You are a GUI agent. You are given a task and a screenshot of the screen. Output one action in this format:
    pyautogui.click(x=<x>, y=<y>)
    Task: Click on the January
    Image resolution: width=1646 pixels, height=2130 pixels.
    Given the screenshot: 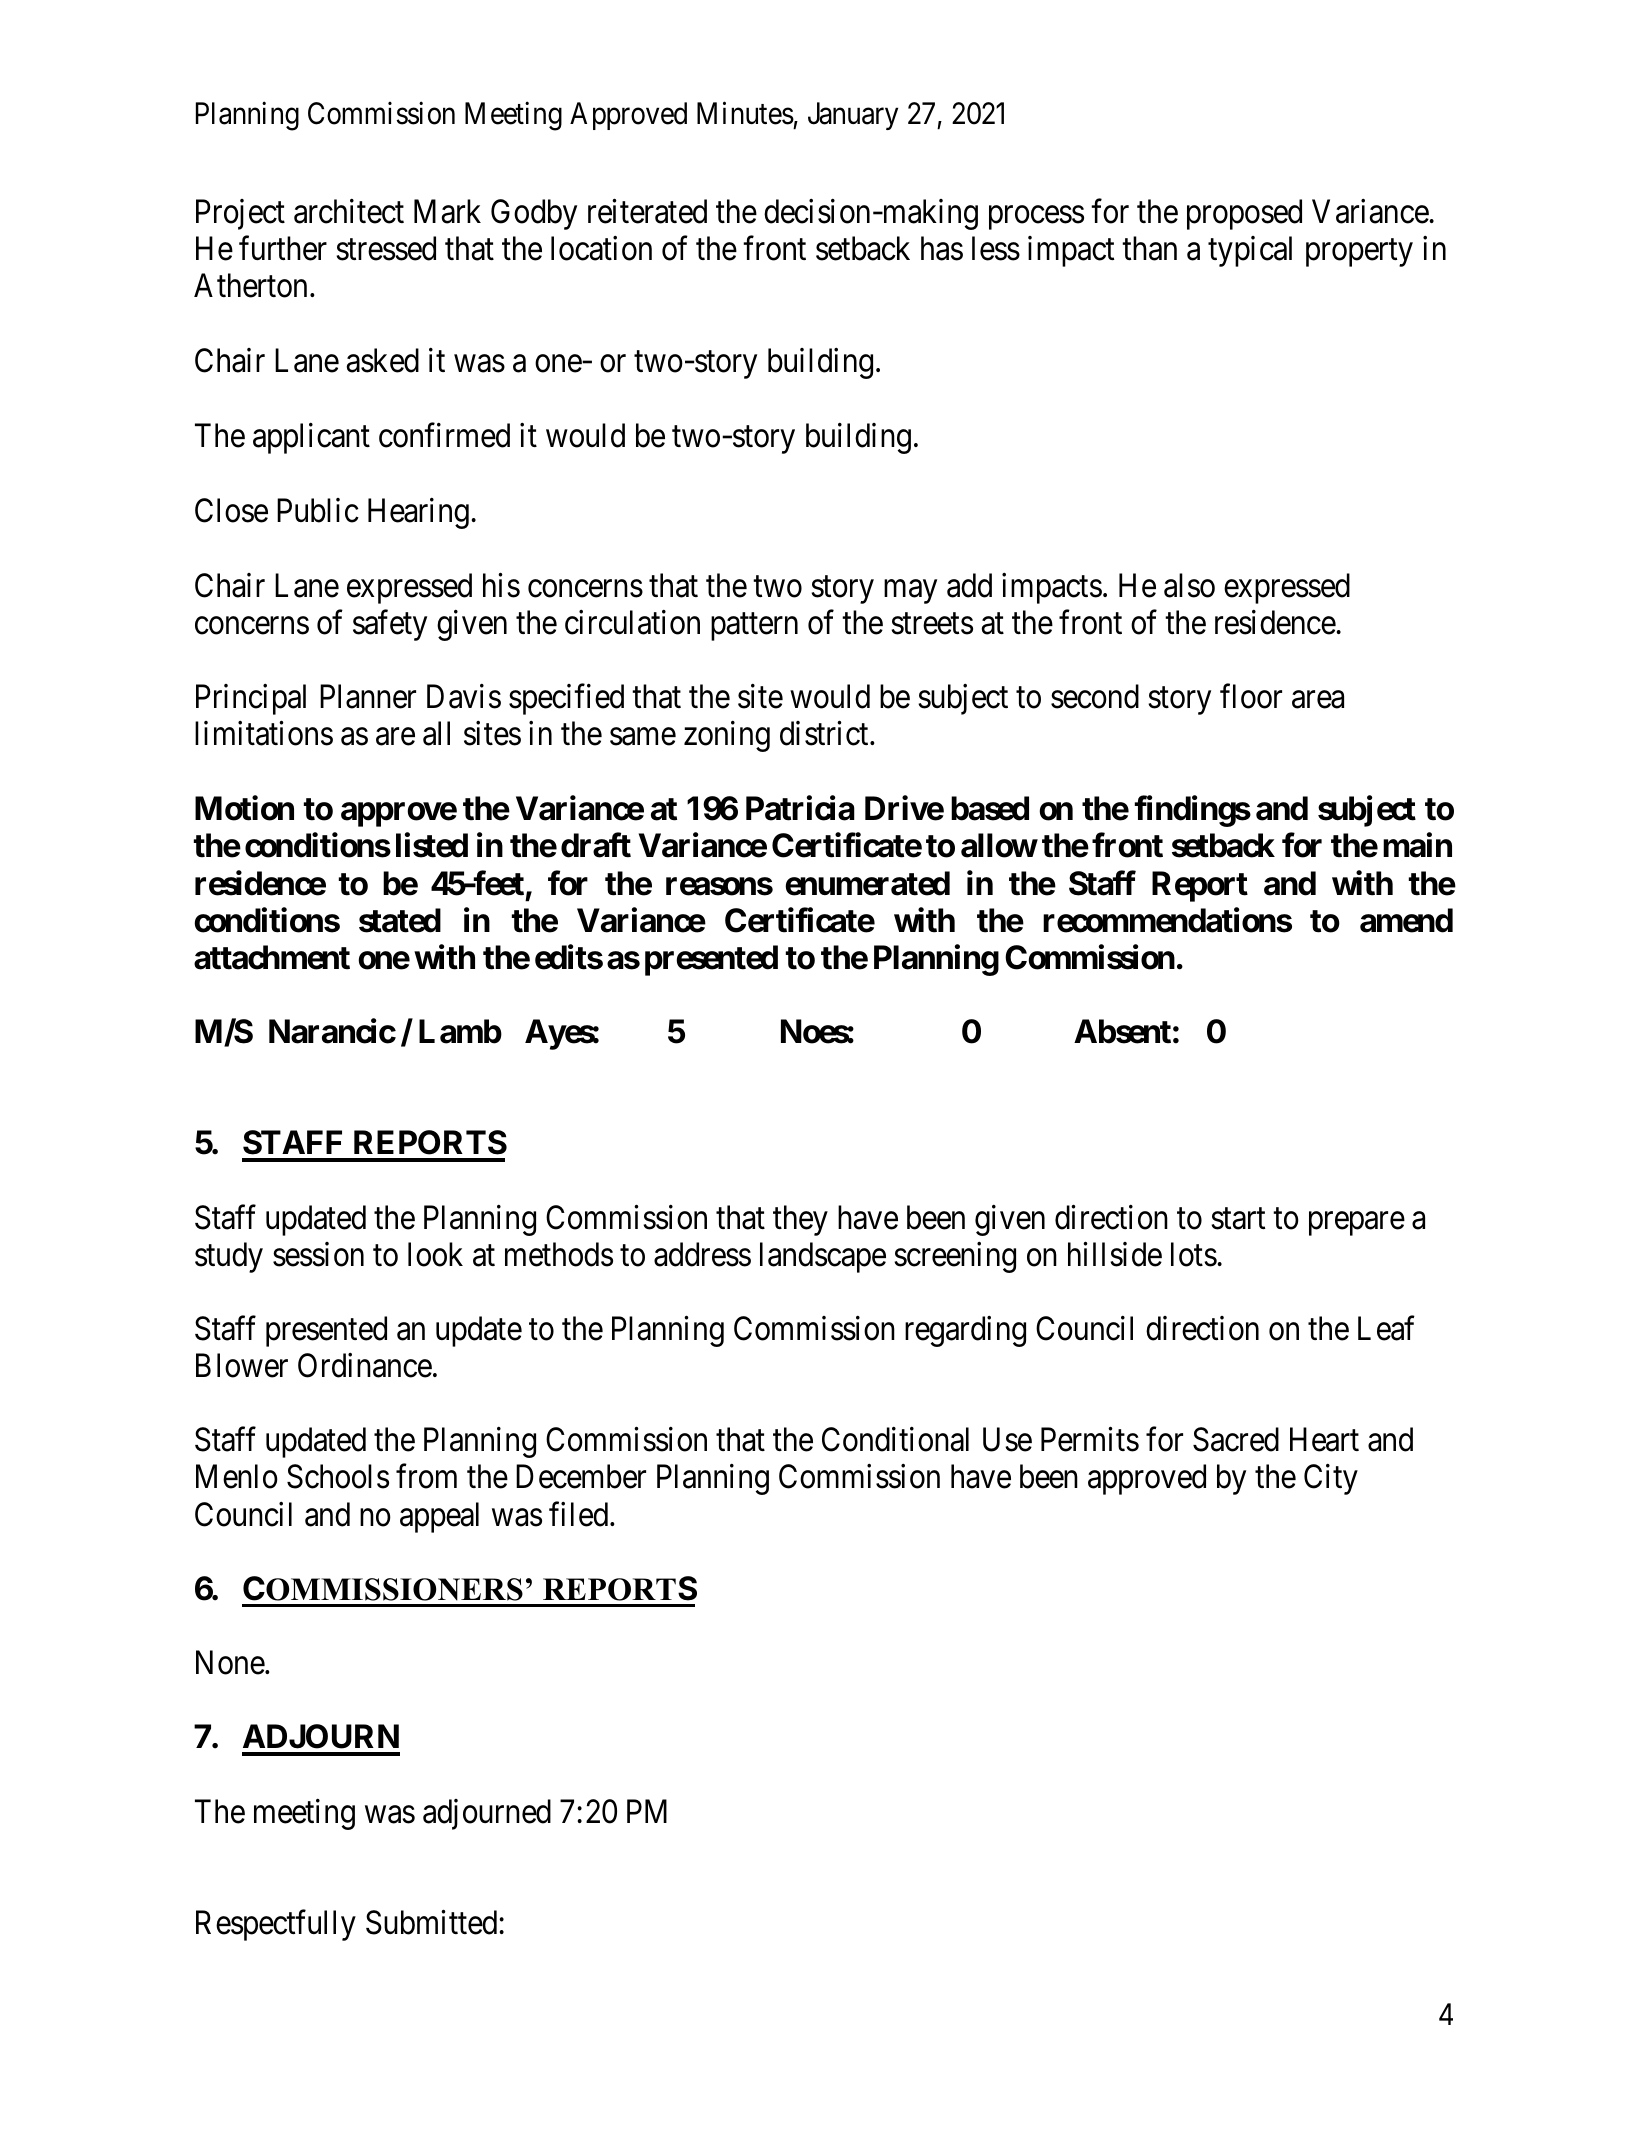 What is the action you would take?
    pyautogui.click(x=853, y=116)
